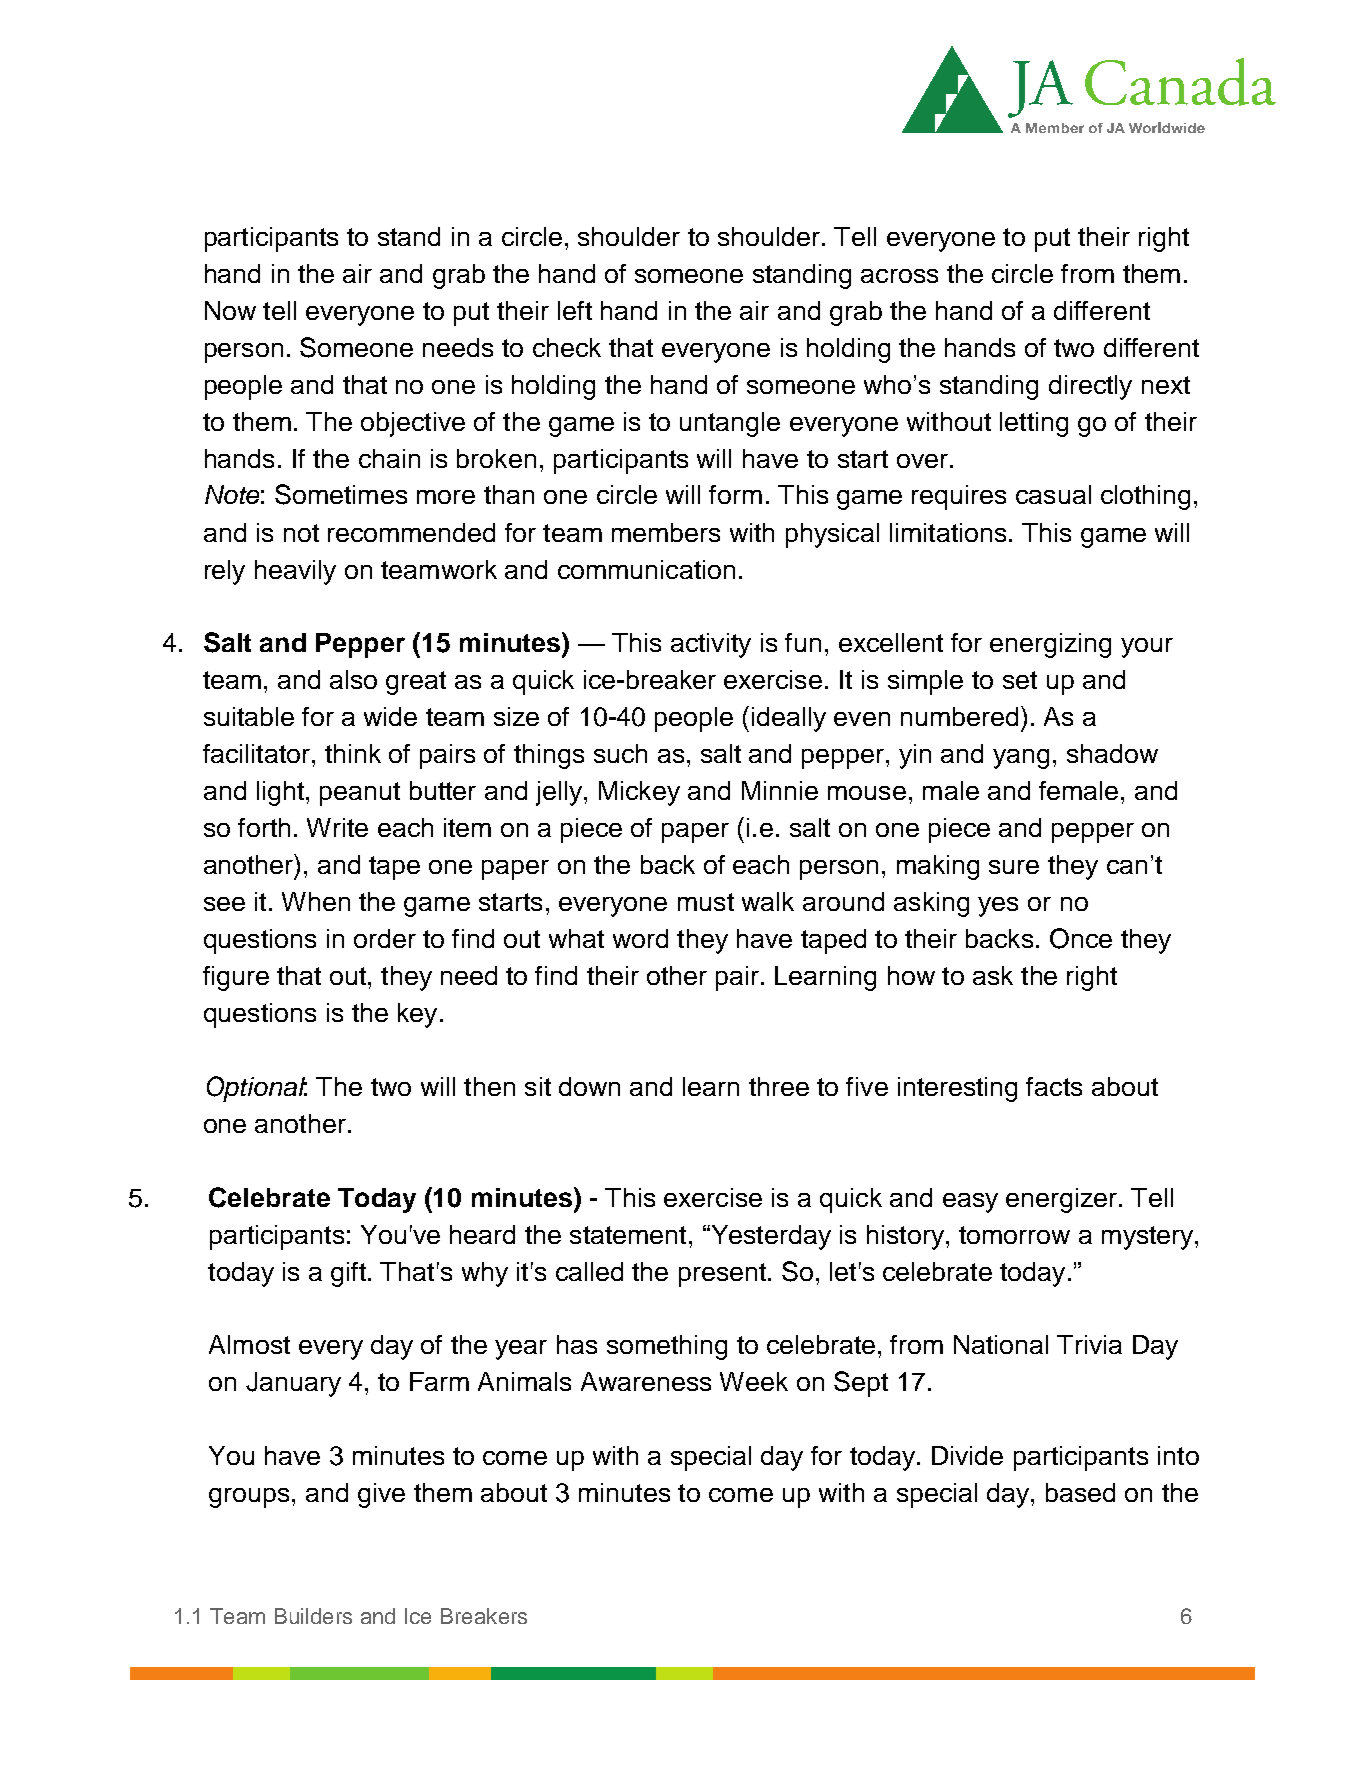  What do you see at coordinates (230, 310) in the screenshot?
I see `Now` at bounding box center [230, 310].
